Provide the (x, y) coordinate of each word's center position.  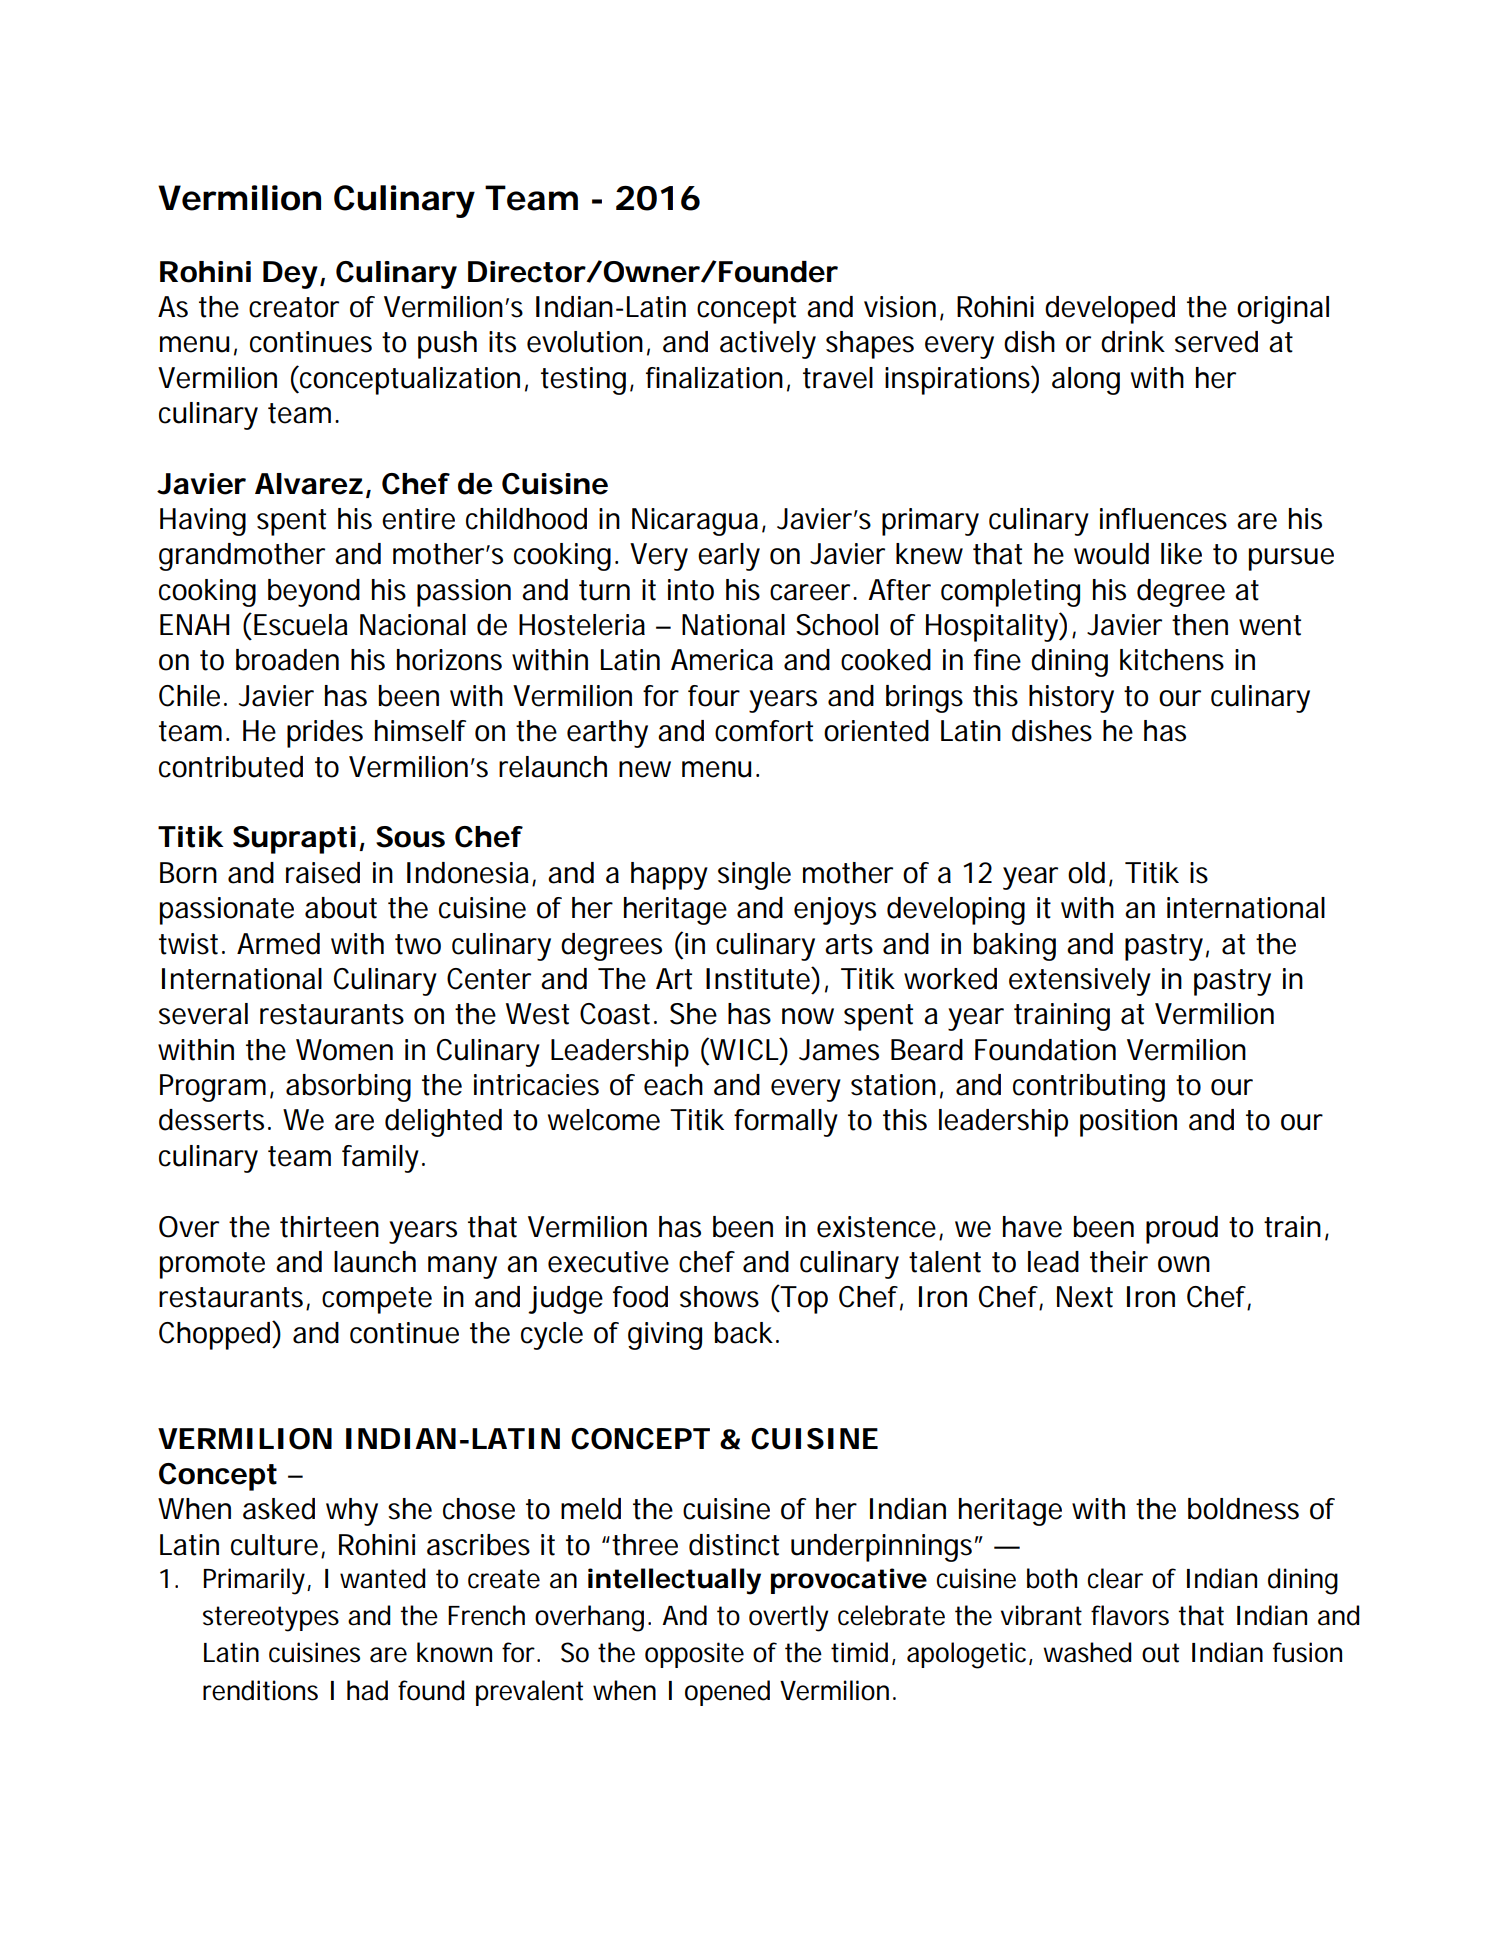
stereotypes (271, 1619)
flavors (1130, 1615)
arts (849, 944)
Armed (278, 944)
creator (294, 307)
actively (768, 345)
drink (1133, 342)
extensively (1080, 982)
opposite (694, 1655)
